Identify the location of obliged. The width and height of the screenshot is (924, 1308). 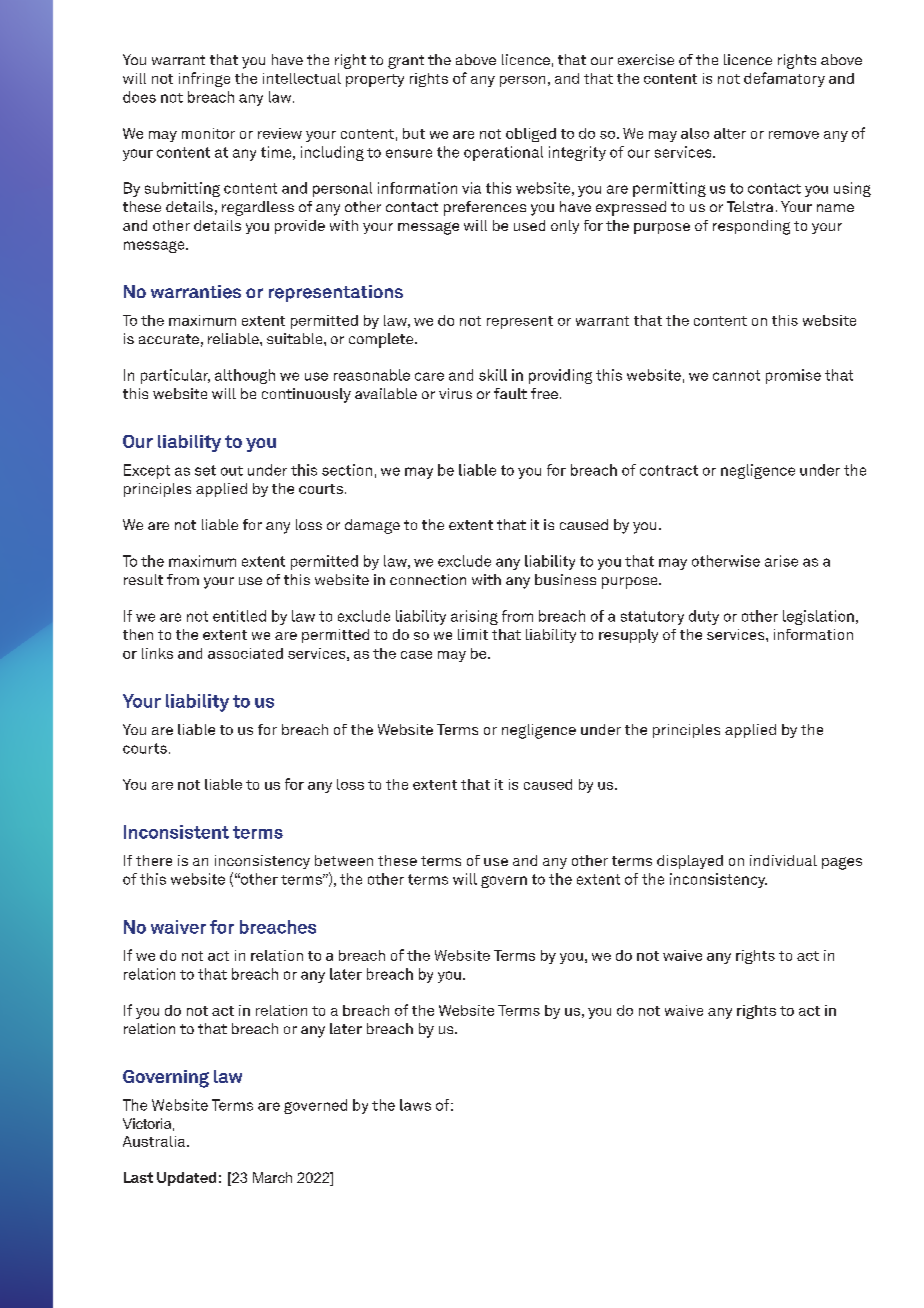
(531, 135).
